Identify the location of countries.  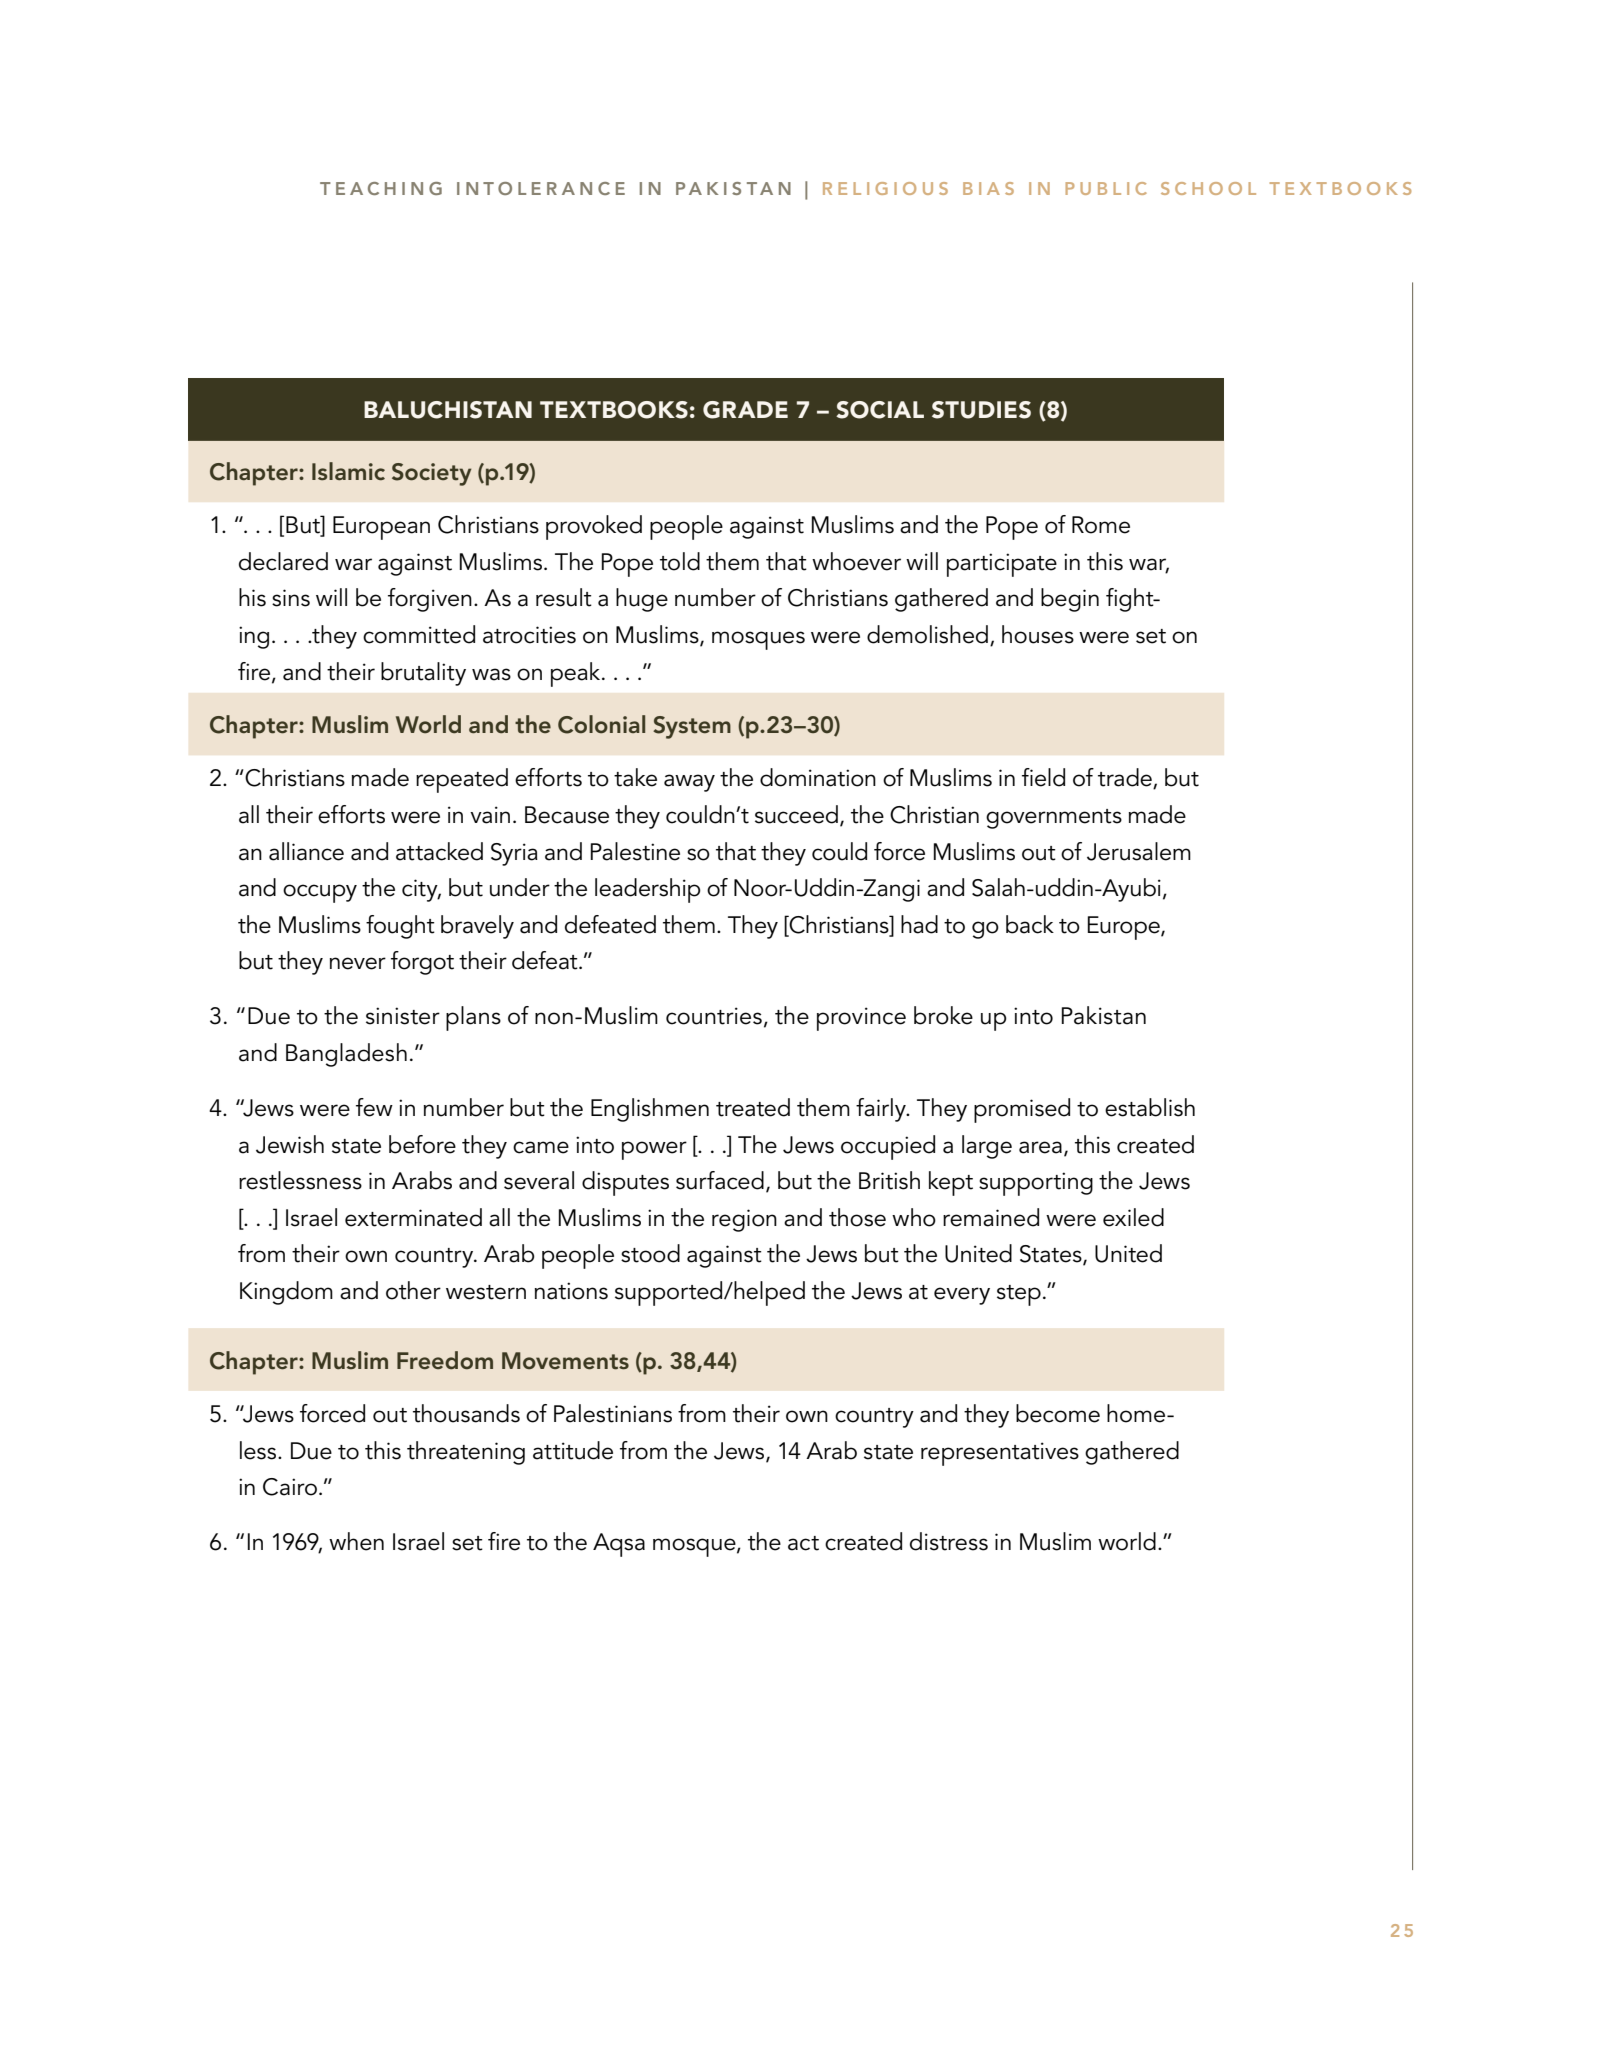
(714, 1016).
